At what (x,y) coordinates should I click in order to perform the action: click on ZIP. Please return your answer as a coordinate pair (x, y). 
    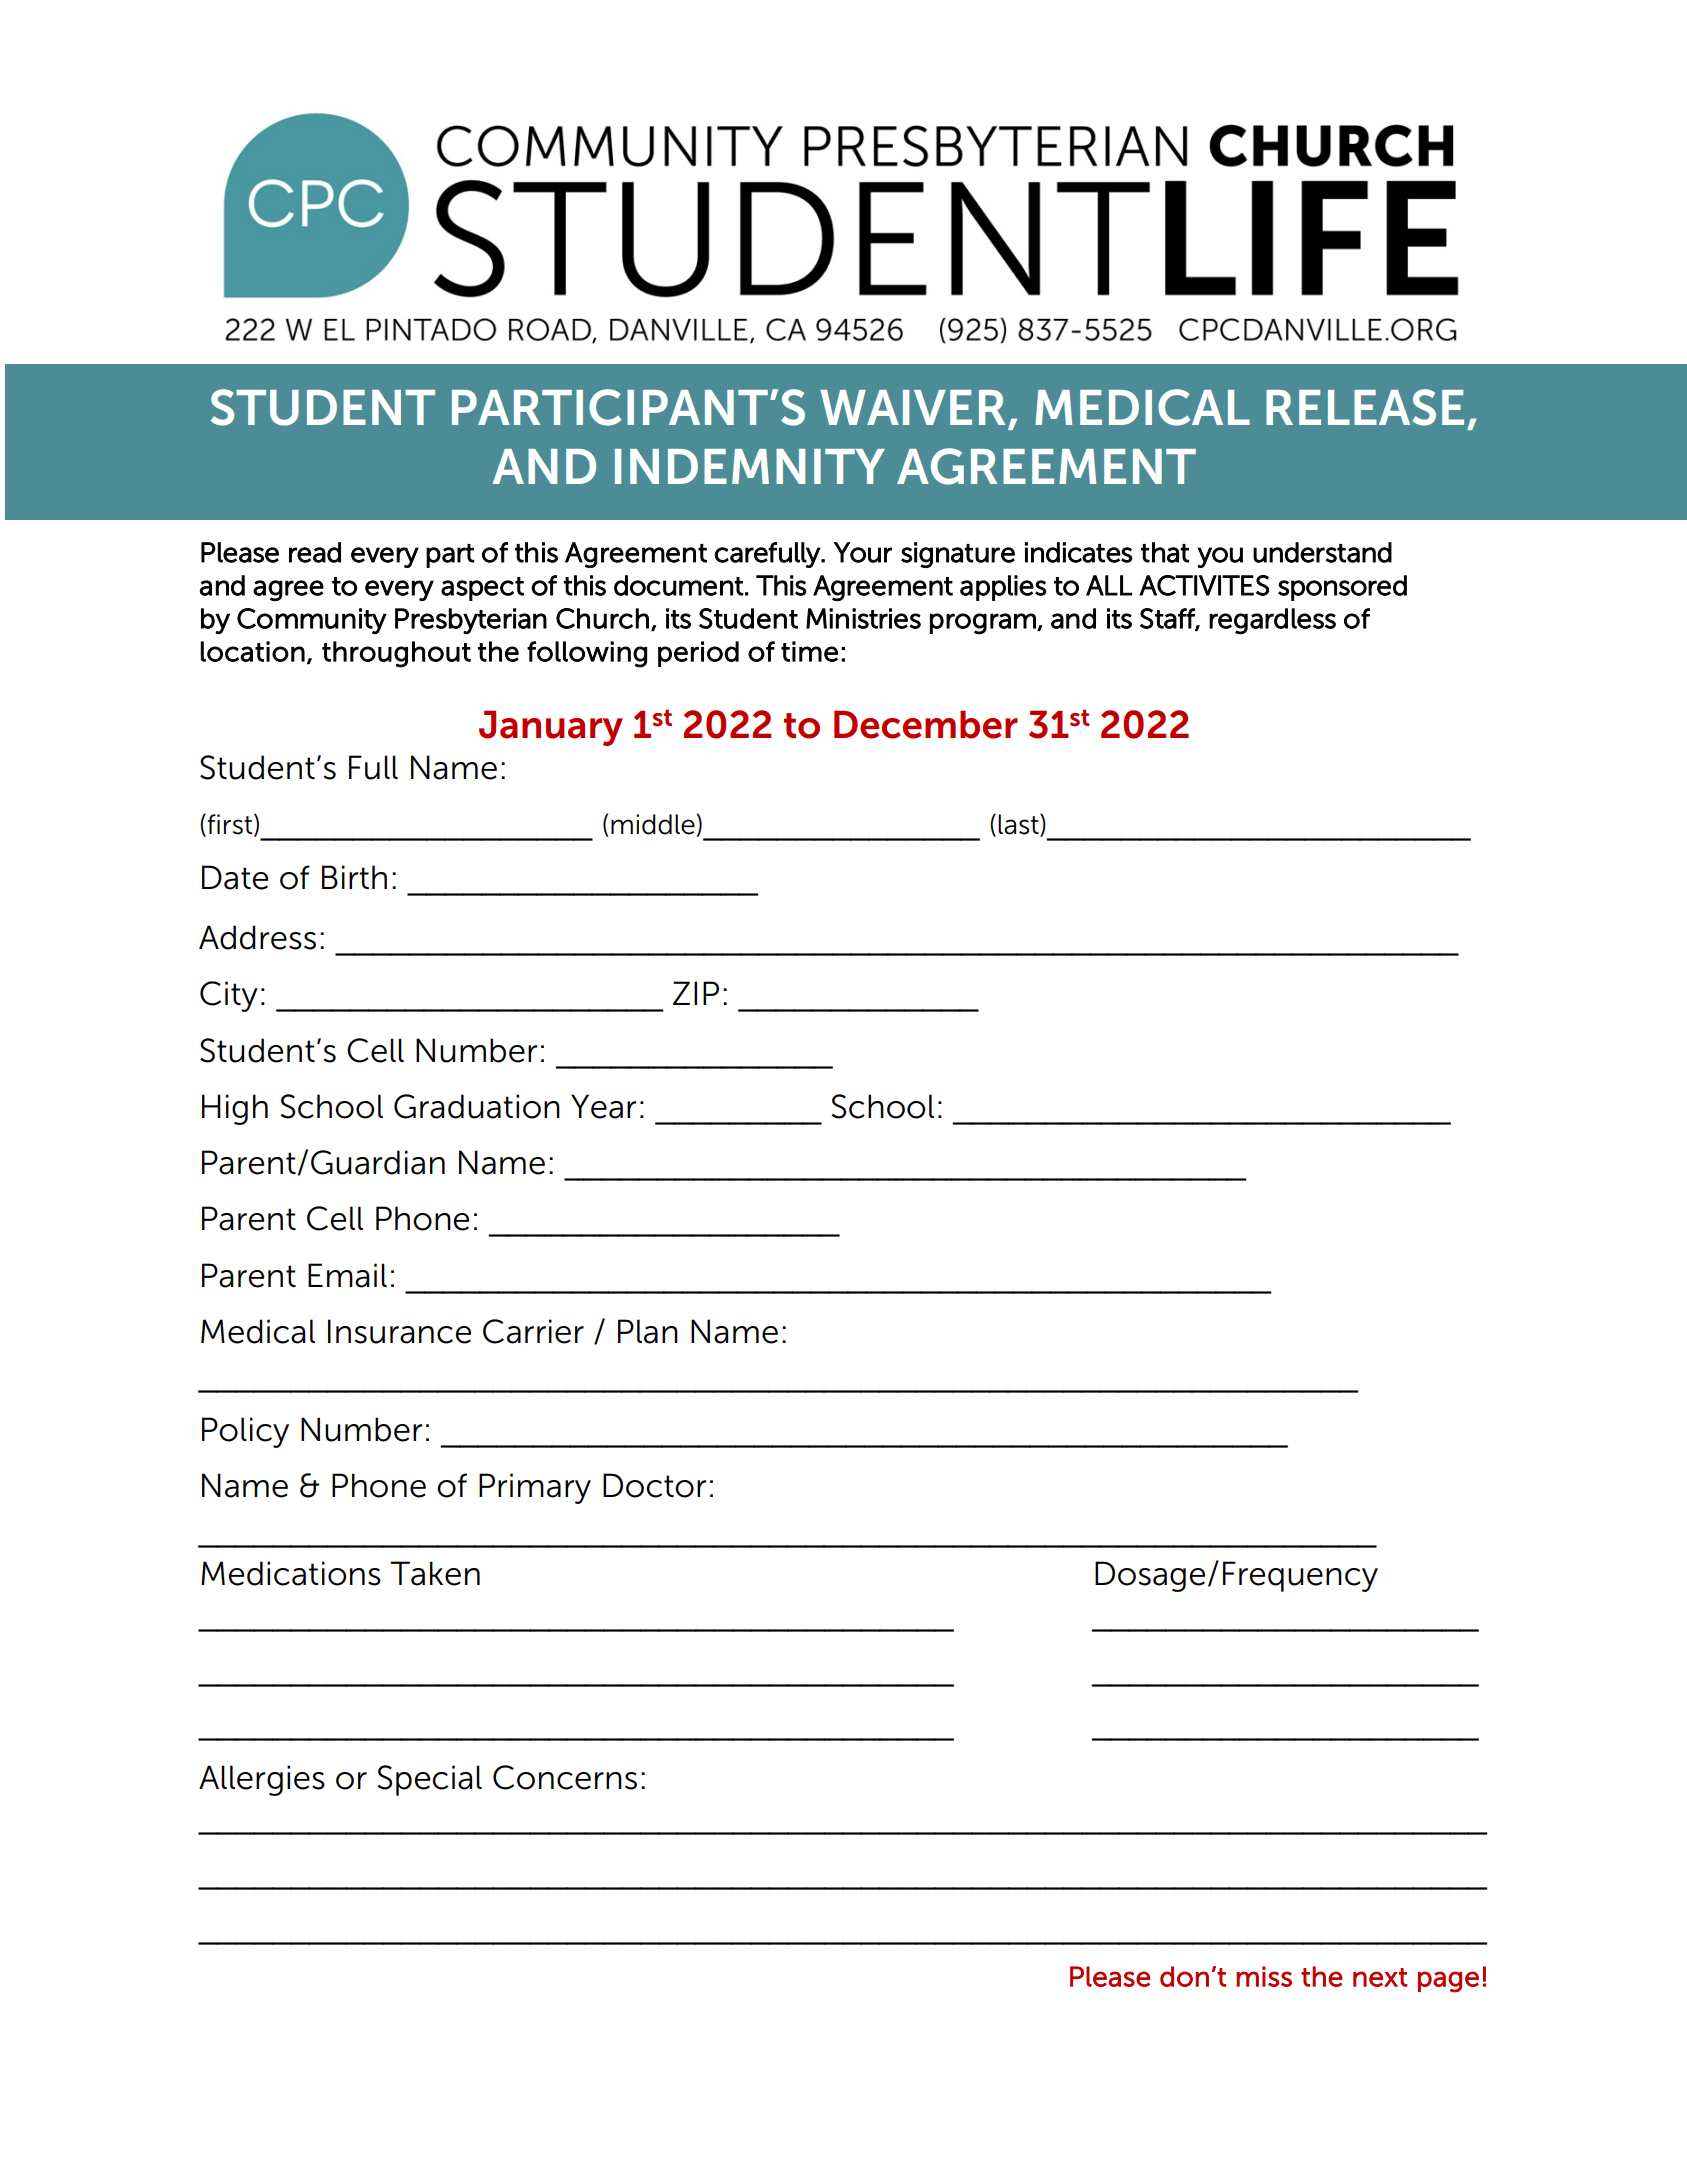
    Looking at the image, I should click on (696, 993).
